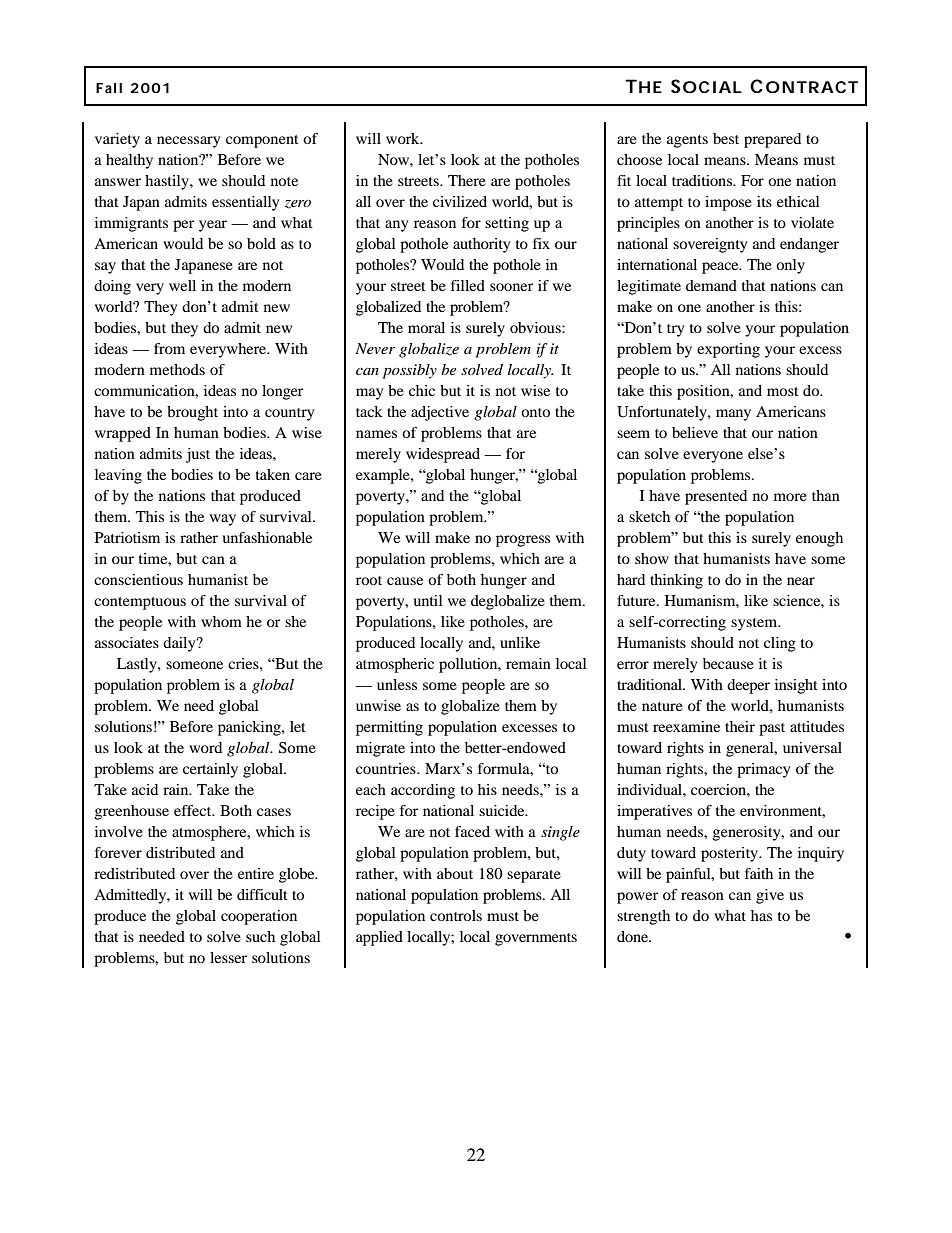 The image size is (952, 1233). What do you see at coordinates (404, 138) in the screenshot?
I see `work` at bounding box center [404, 138].
